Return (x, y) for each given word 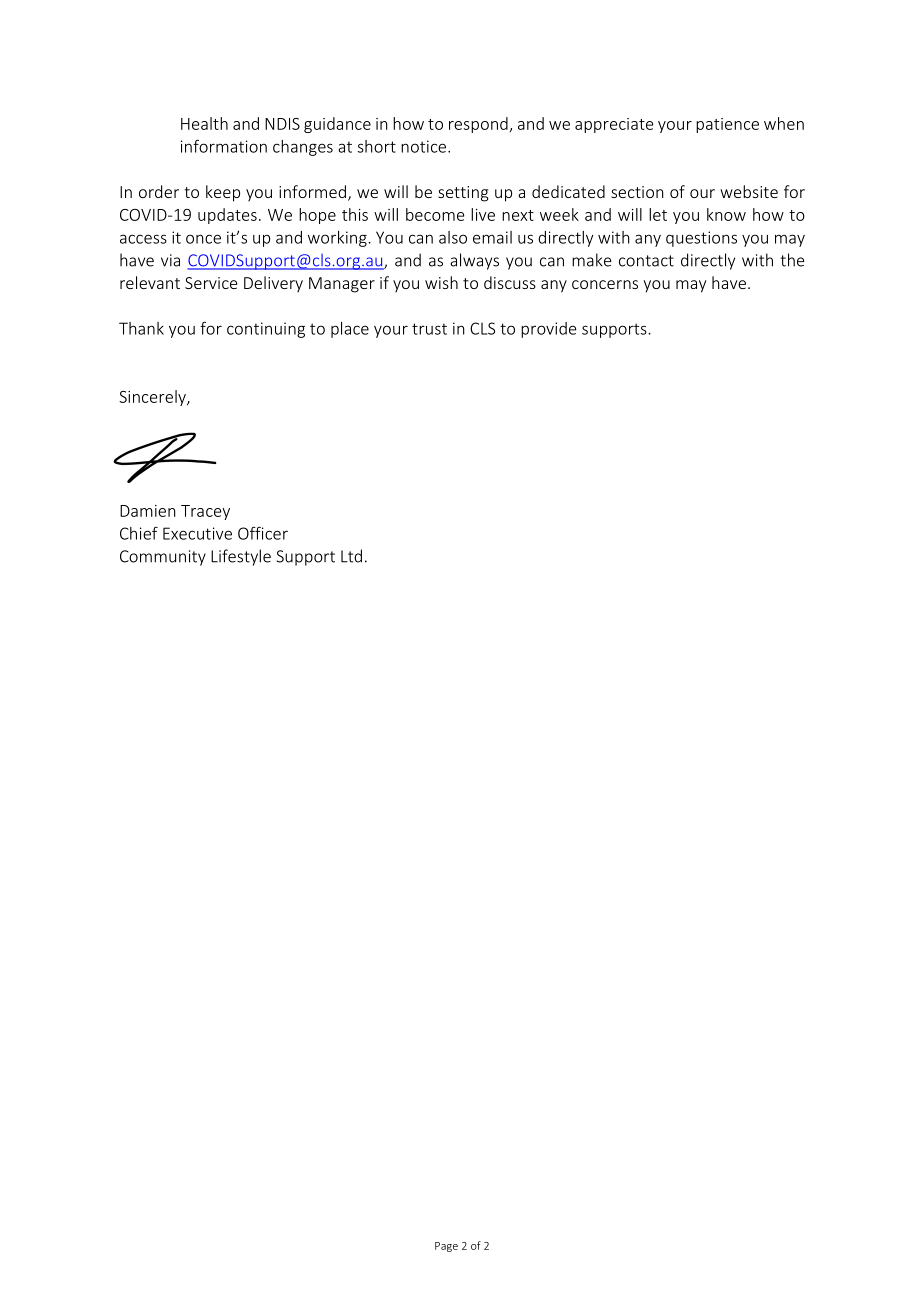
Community (163, 558)
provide (549, 330)
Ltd (351, 556)
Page (446, 1247)
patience (727, 125)
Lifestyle (241, 557)
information (224, 146)
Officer (263, 533)
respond (478, 125)
